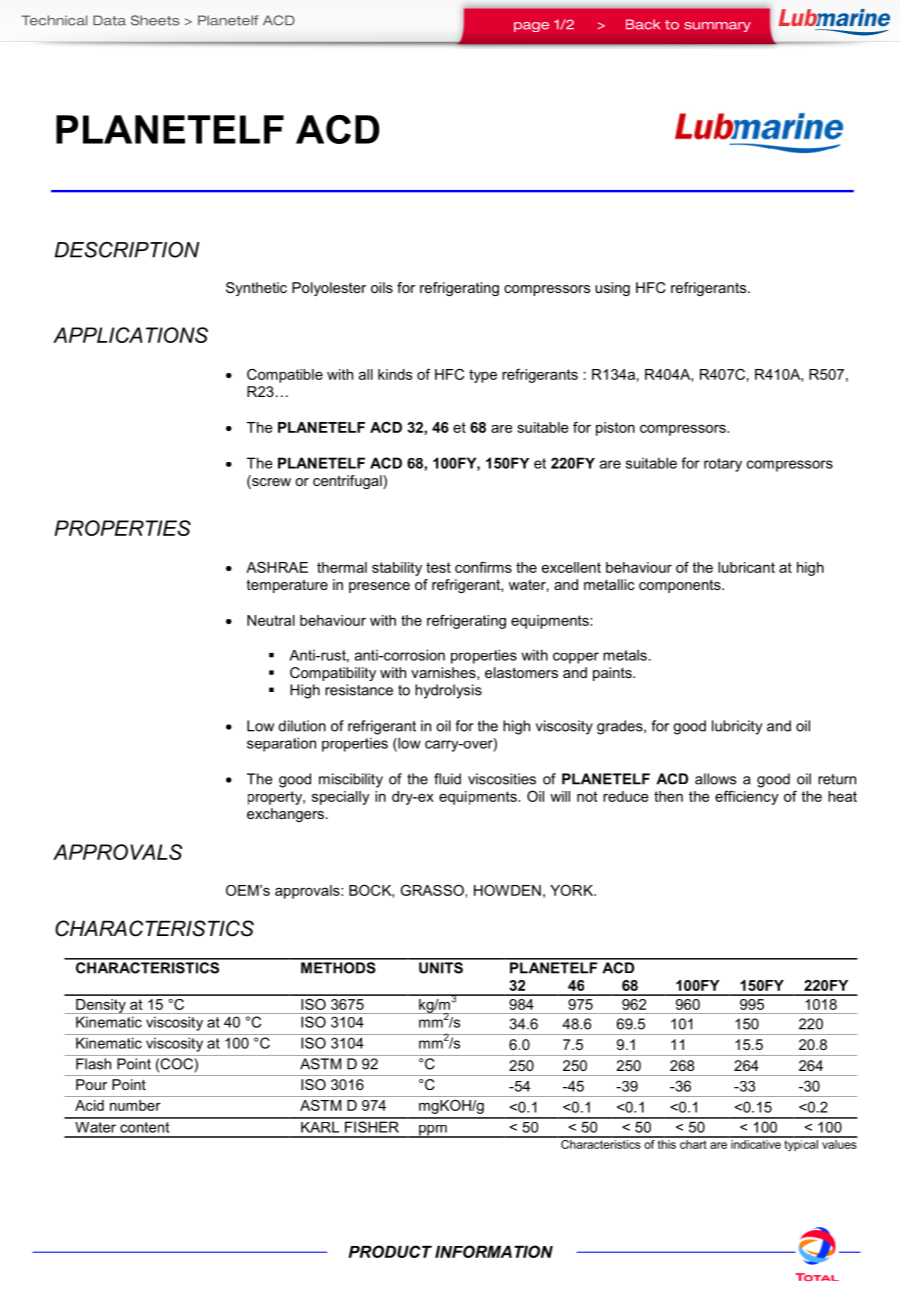 This document has width=900, height=1316. What do you see at coordinates (494, 1251) in the document?
I see `INFORMATION` at bounding box center [494, 1251].
